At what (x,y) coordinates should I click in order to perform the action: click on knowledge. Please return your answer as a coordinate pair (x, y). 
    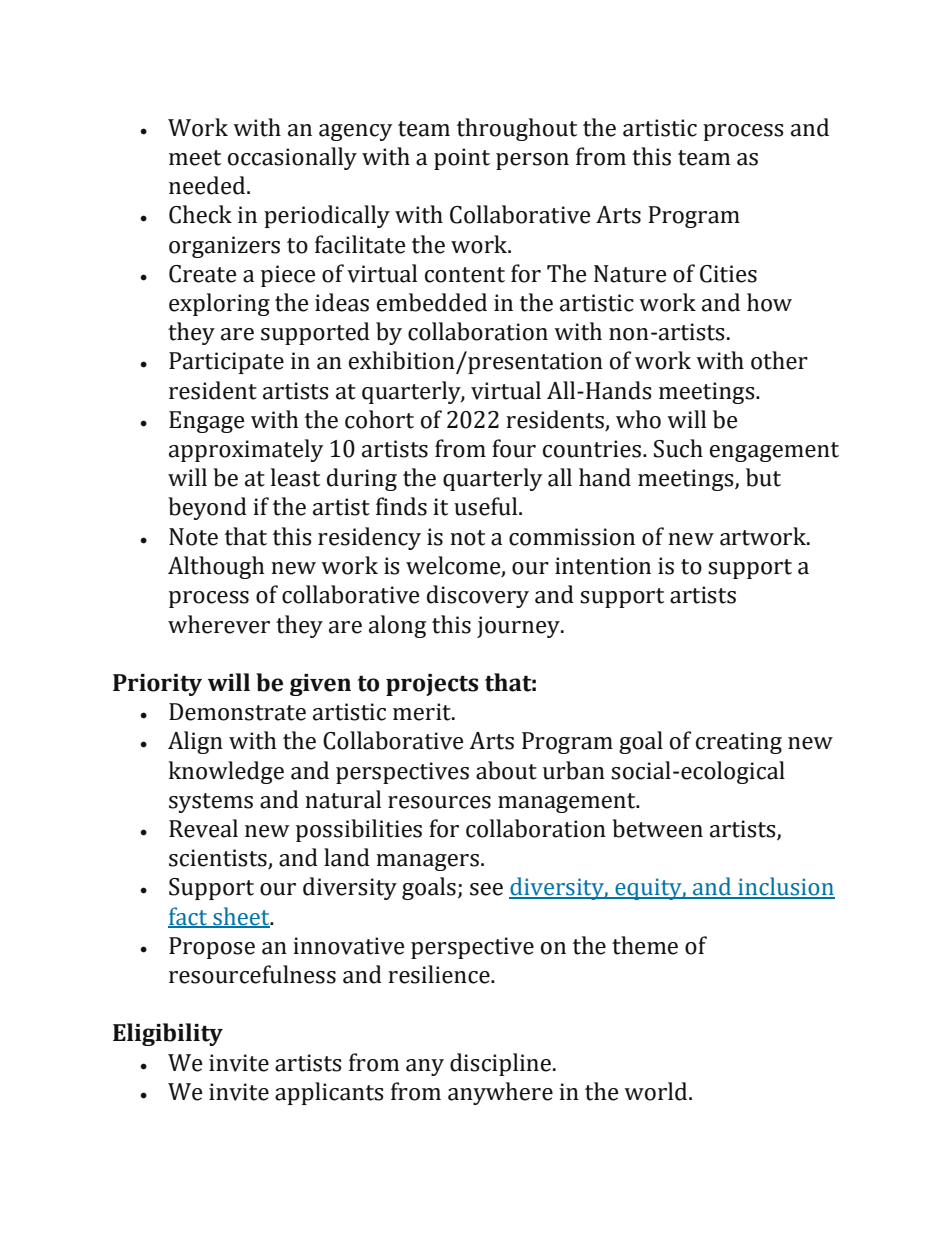
    Looking at the image, I should click on (226, 772).
